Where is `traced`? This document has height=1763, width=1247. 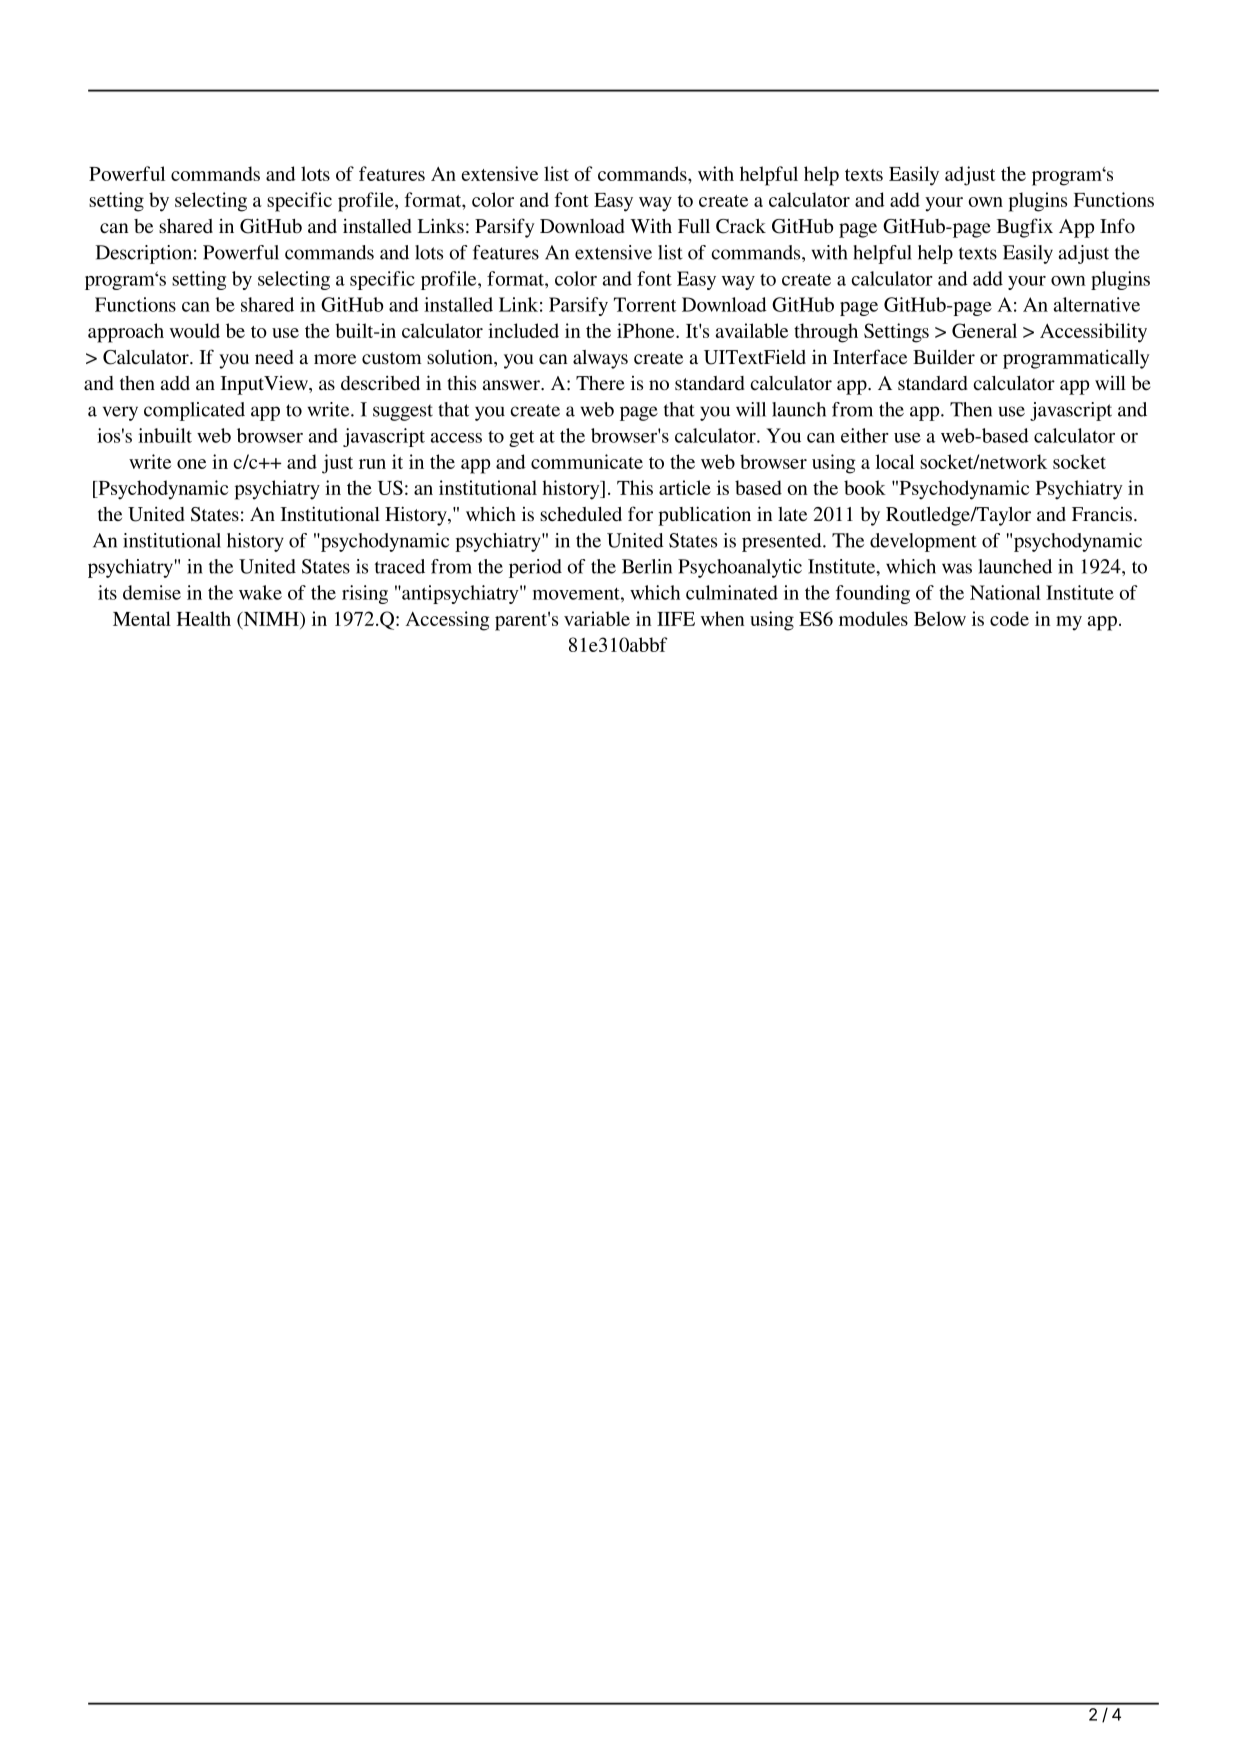 traced is located at coordinates (400, 566).
